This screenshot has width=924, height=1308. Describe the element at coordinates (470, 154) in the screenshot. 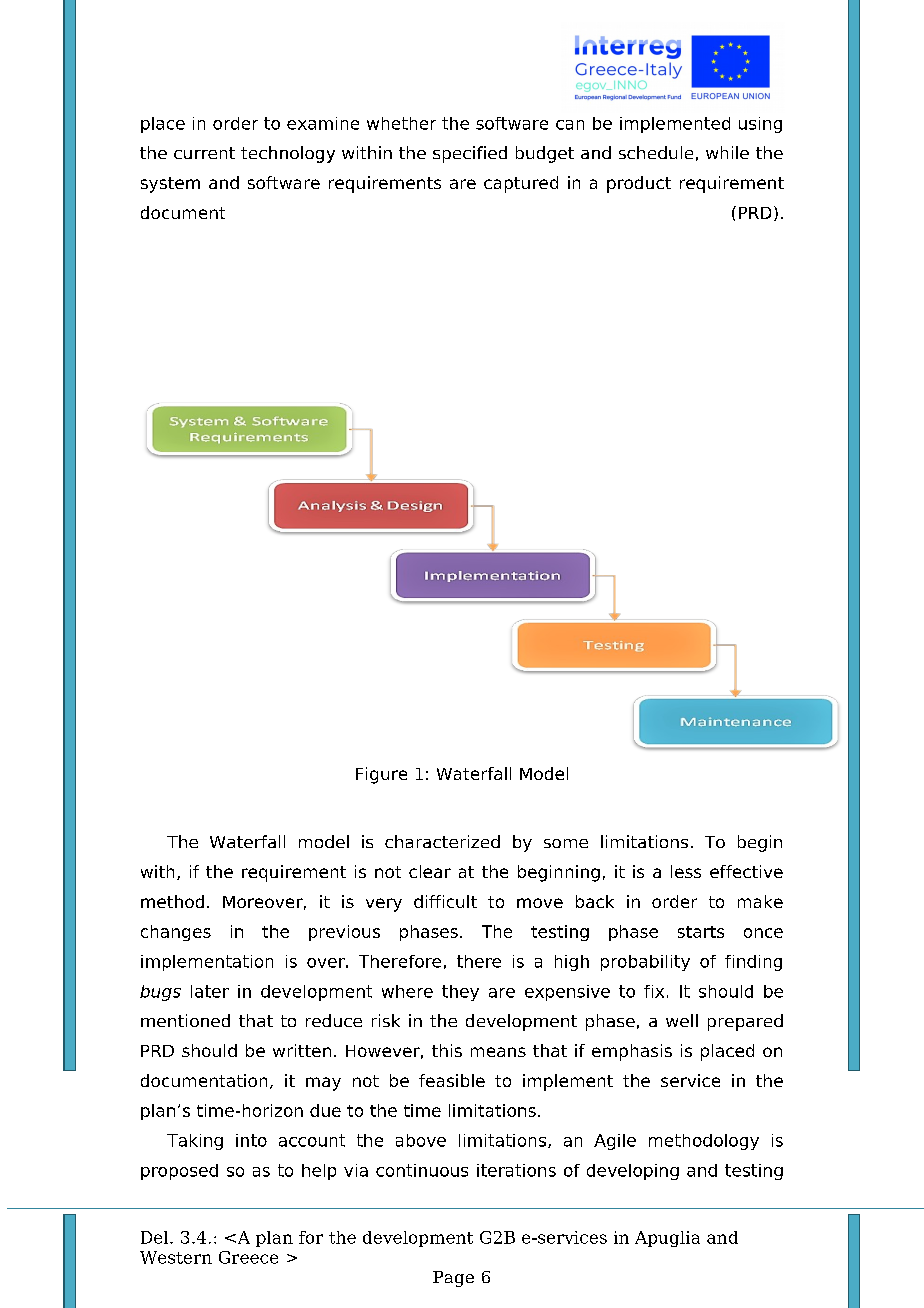

I see `specified` at that location.
